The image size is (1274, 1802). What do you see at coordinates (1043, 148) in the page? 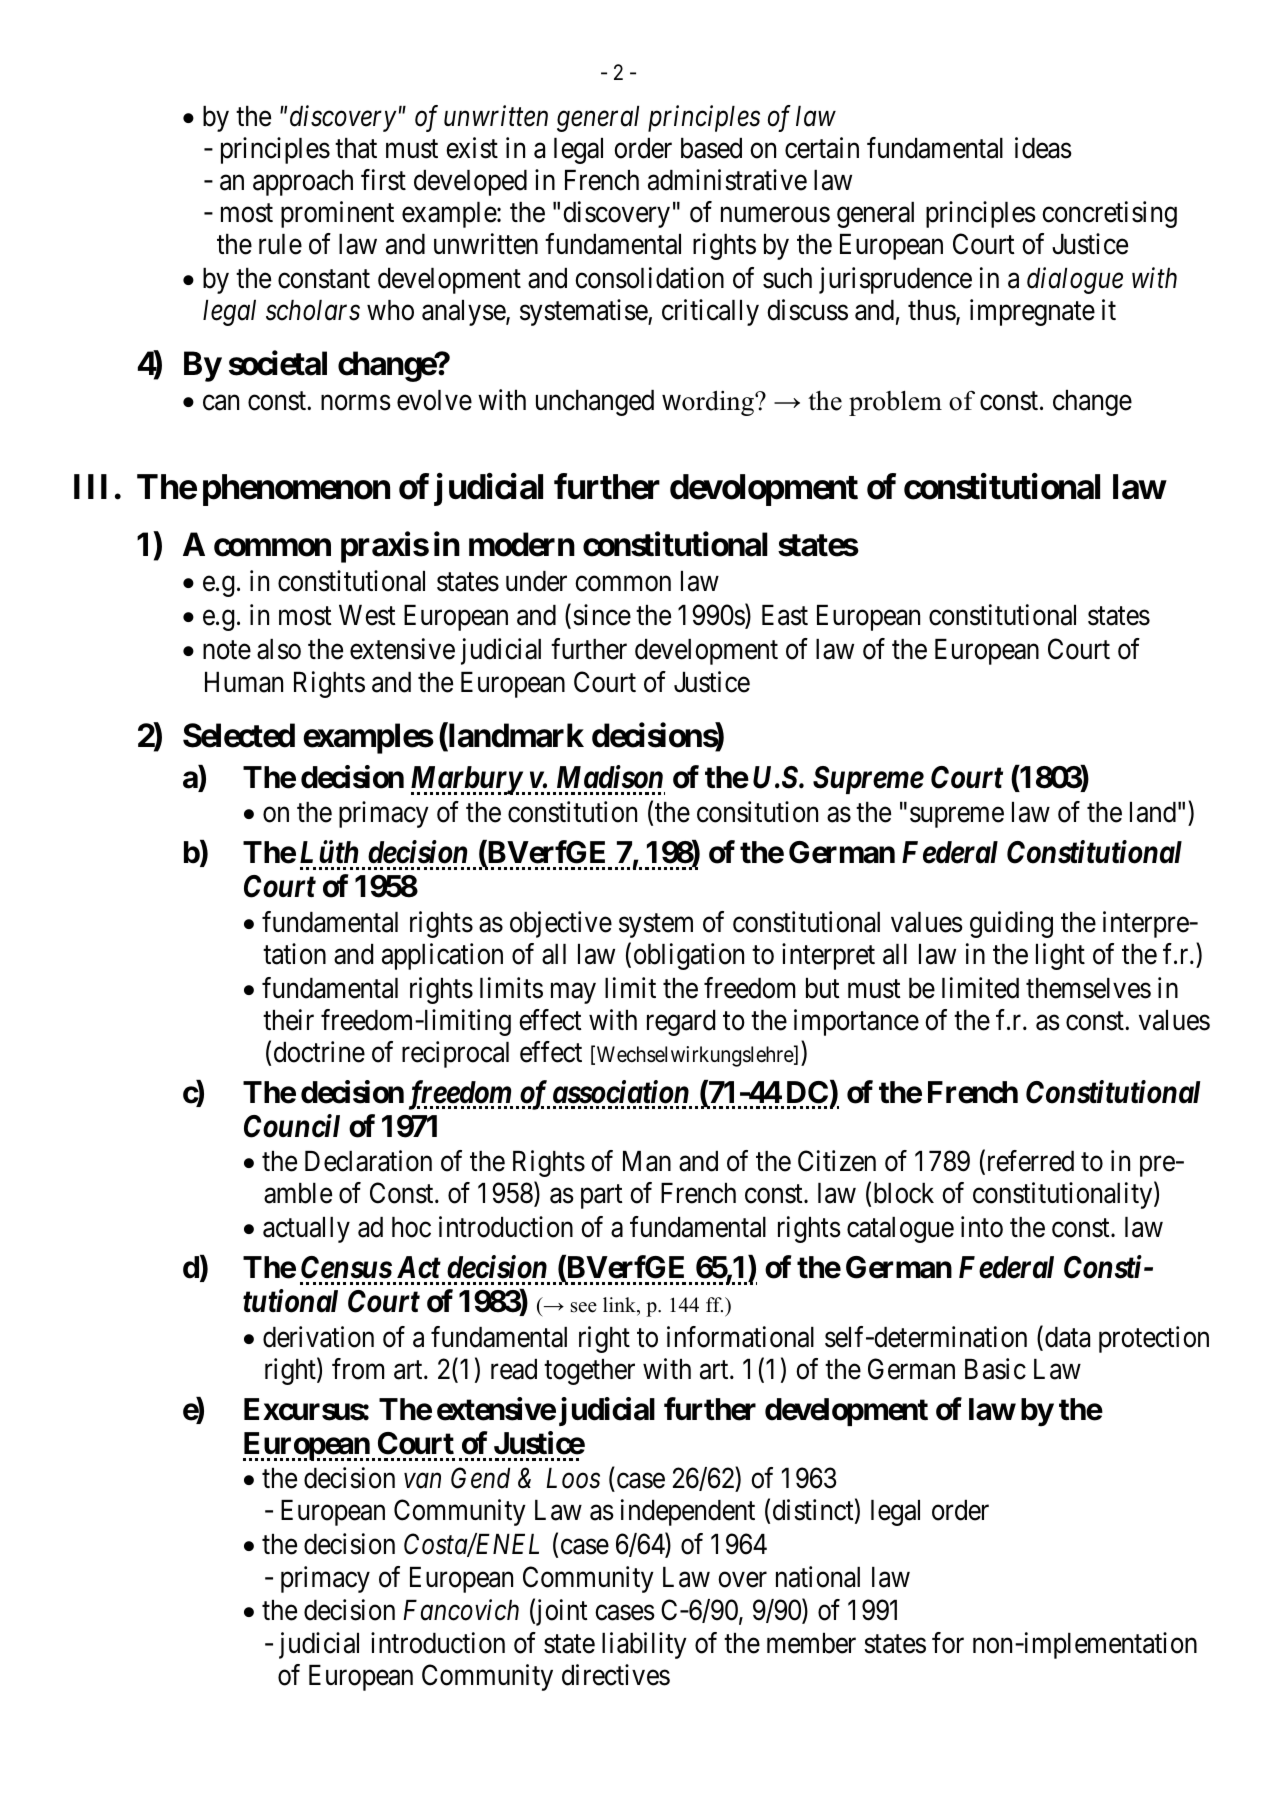
I see `ideas` at bounding box center [1043, 148].
